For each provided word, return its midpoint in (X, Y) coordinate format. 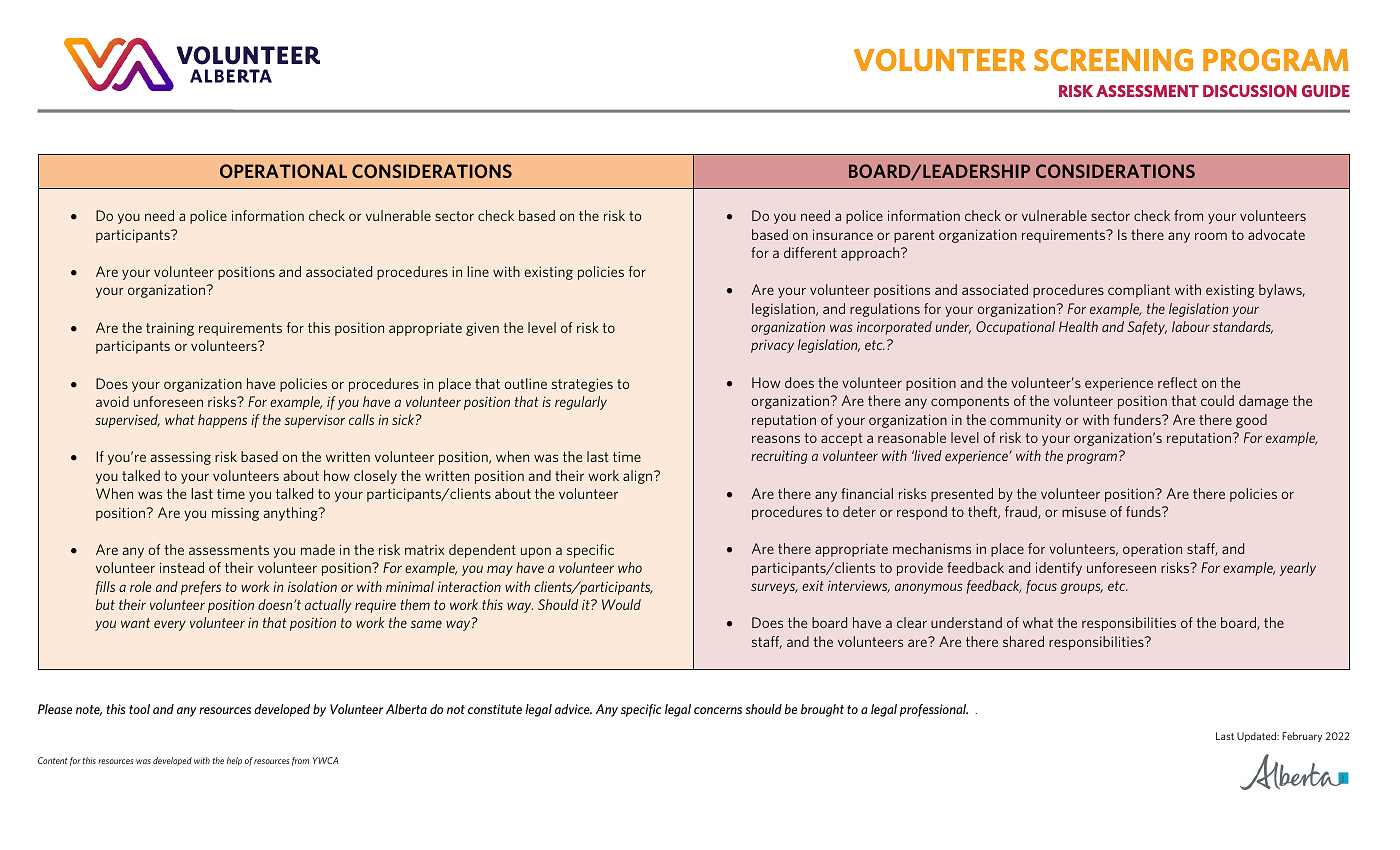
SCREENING (1113, 60)
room (1211, 236)
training (170, 329)
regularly (581, 403)
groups (1082, 588)
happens (222, 421)
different (810, 252)
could (1217, 400)
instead (182, 567)
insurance (843, 234)
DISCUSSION (1250, 91)
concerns (718, 710)
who (630, 567)
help (234, 761)
